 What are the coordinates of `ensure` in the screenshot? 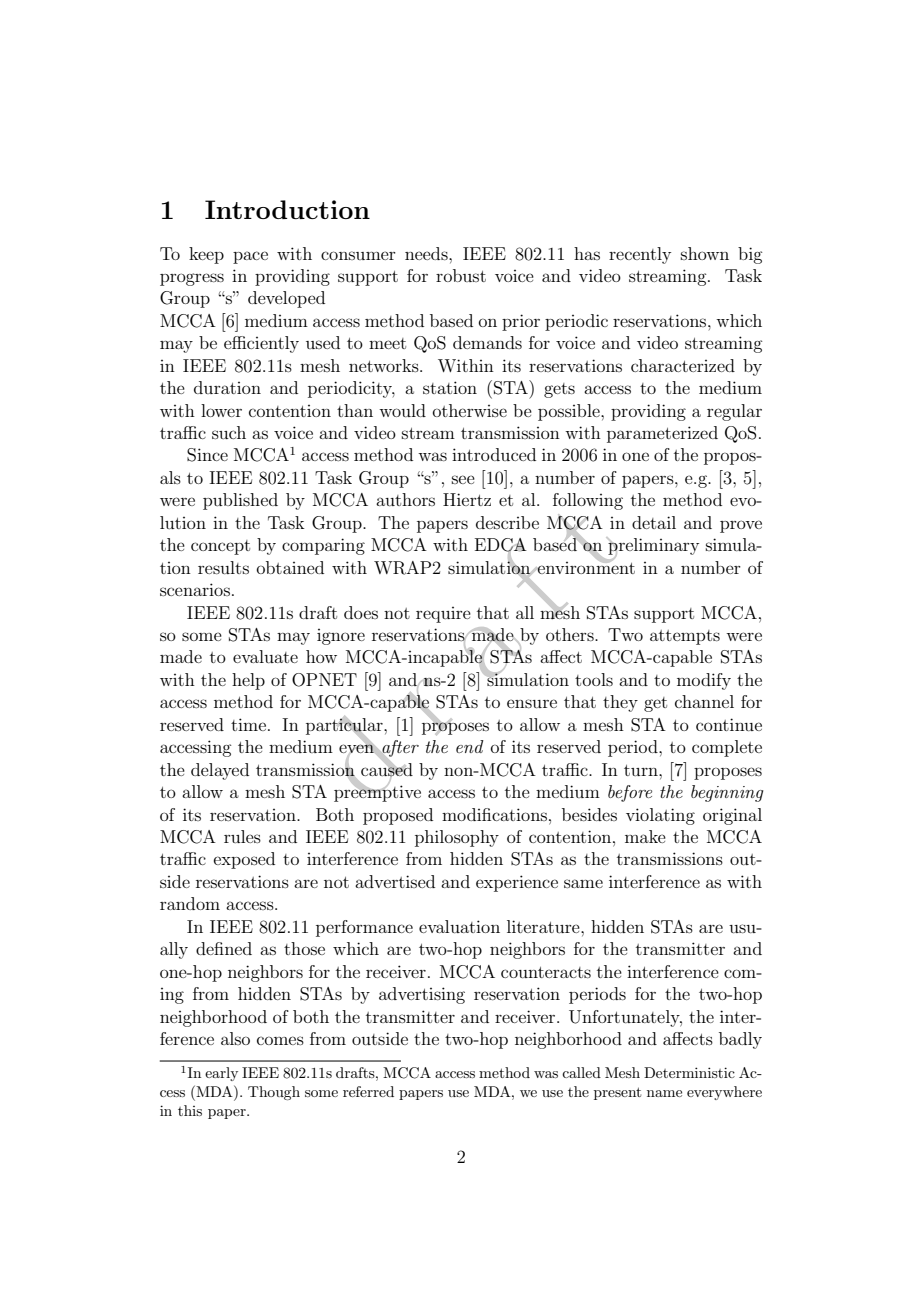 It's located at (532, 703).
